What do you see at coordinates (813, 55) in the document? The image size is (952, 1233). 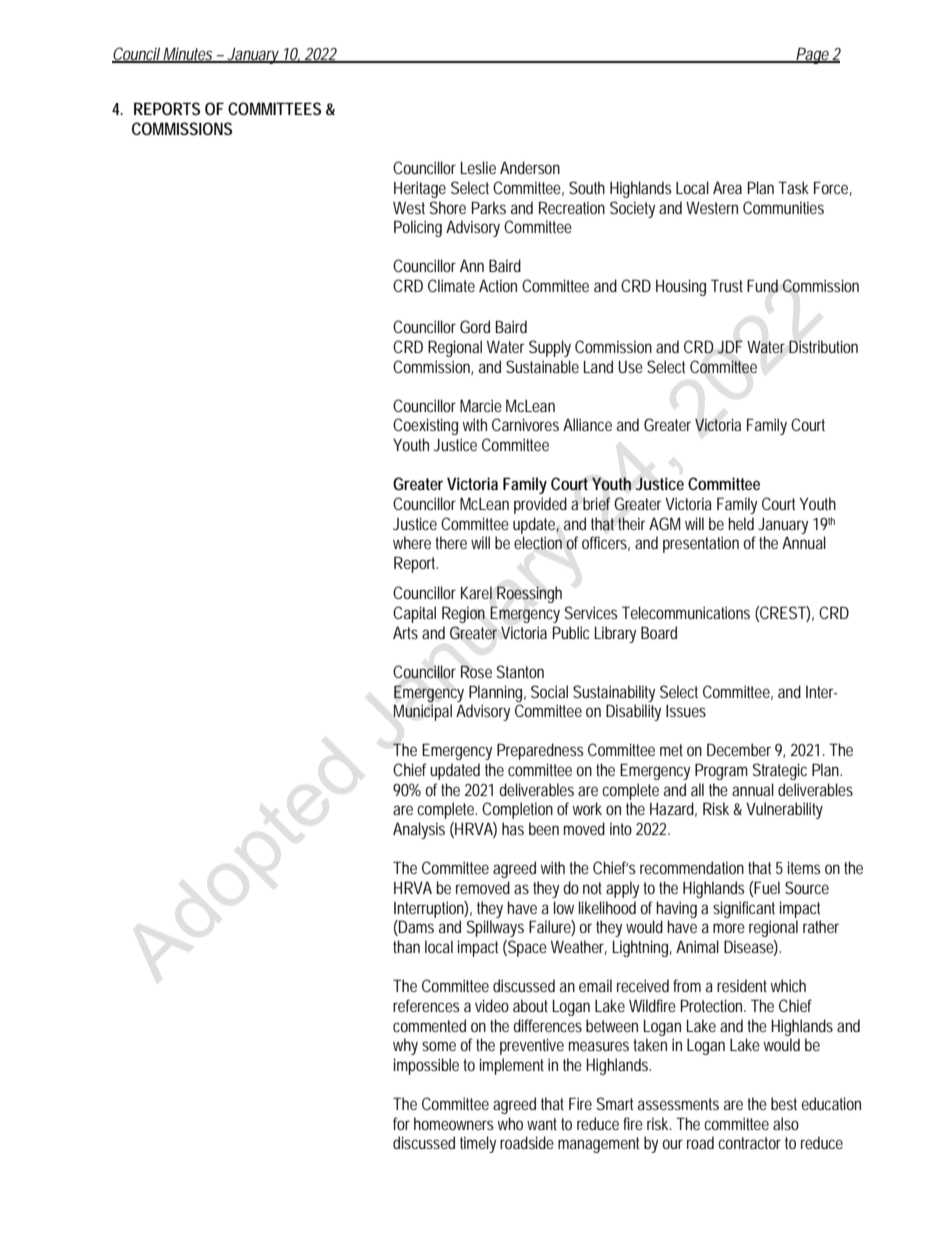 I see `Page` at bounding box center [813, 55].
